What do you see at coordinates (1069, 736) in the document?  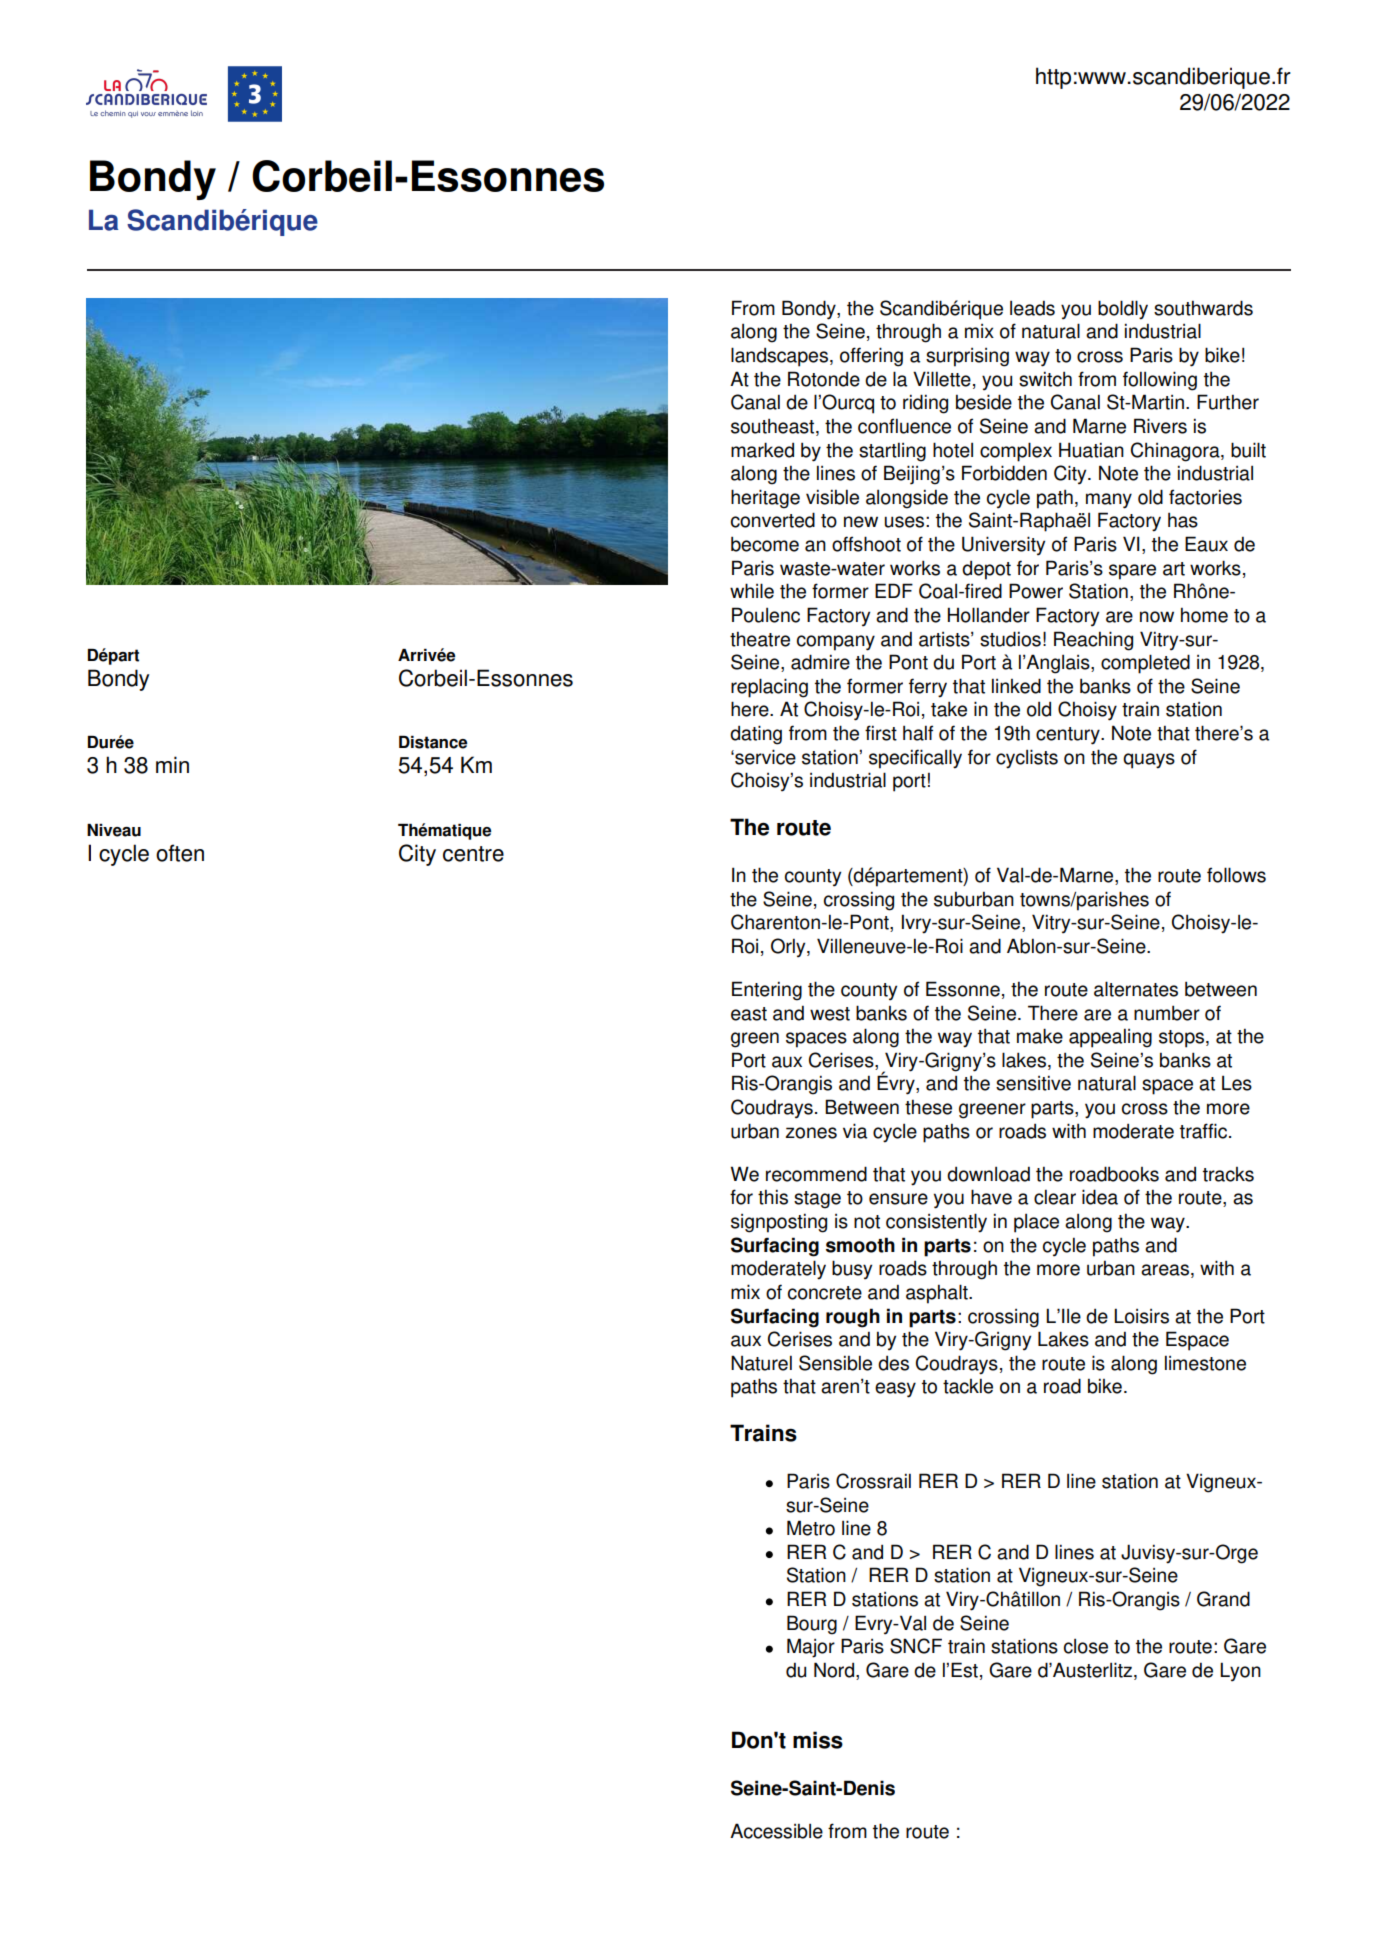 I see `century` at bounding box center [1069, 736].
